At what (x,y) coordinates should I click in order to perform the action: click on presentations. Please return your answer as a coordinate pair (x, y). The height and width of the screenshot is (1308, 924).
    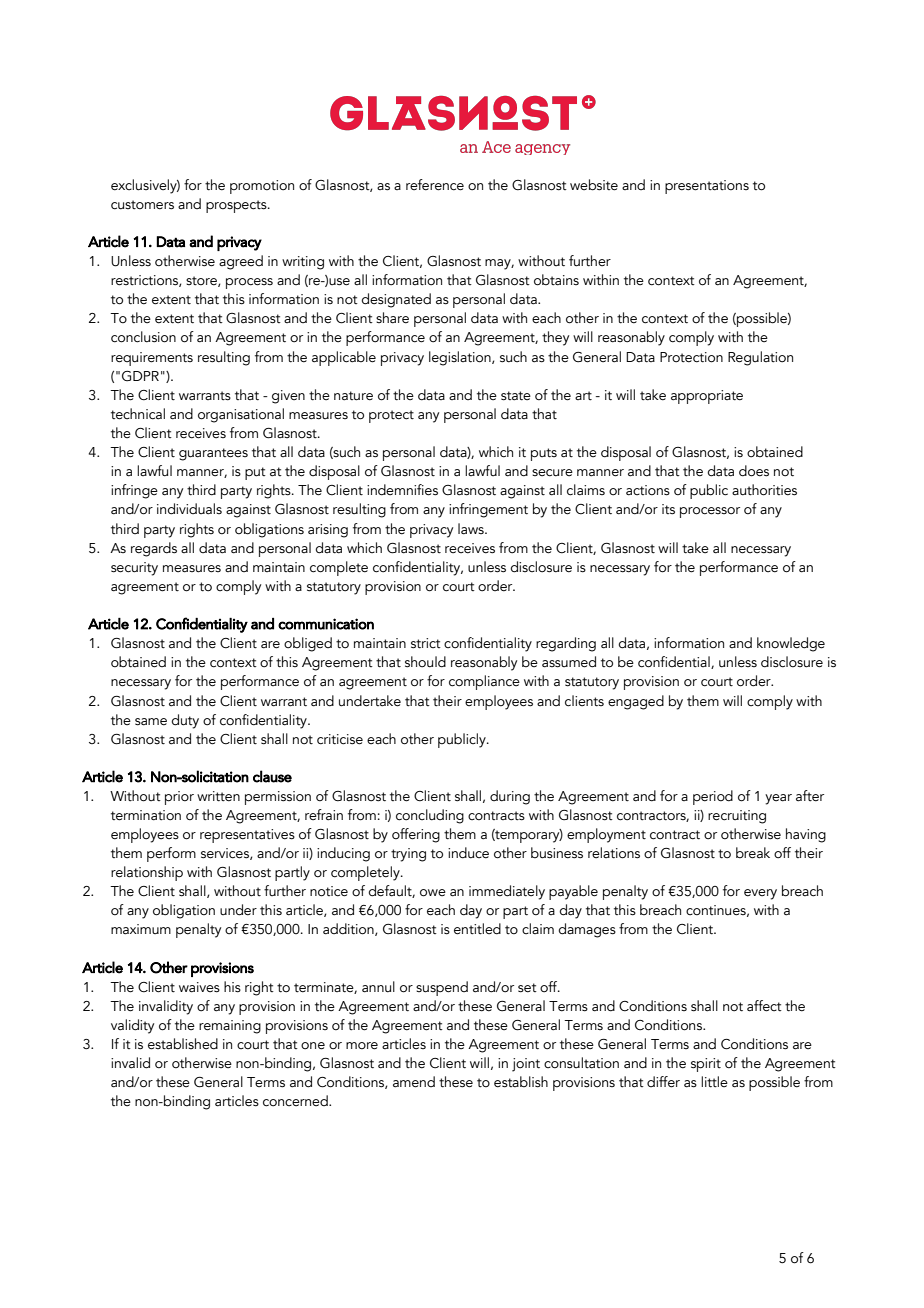
    Looking at the image, I should click on (707, 187).
